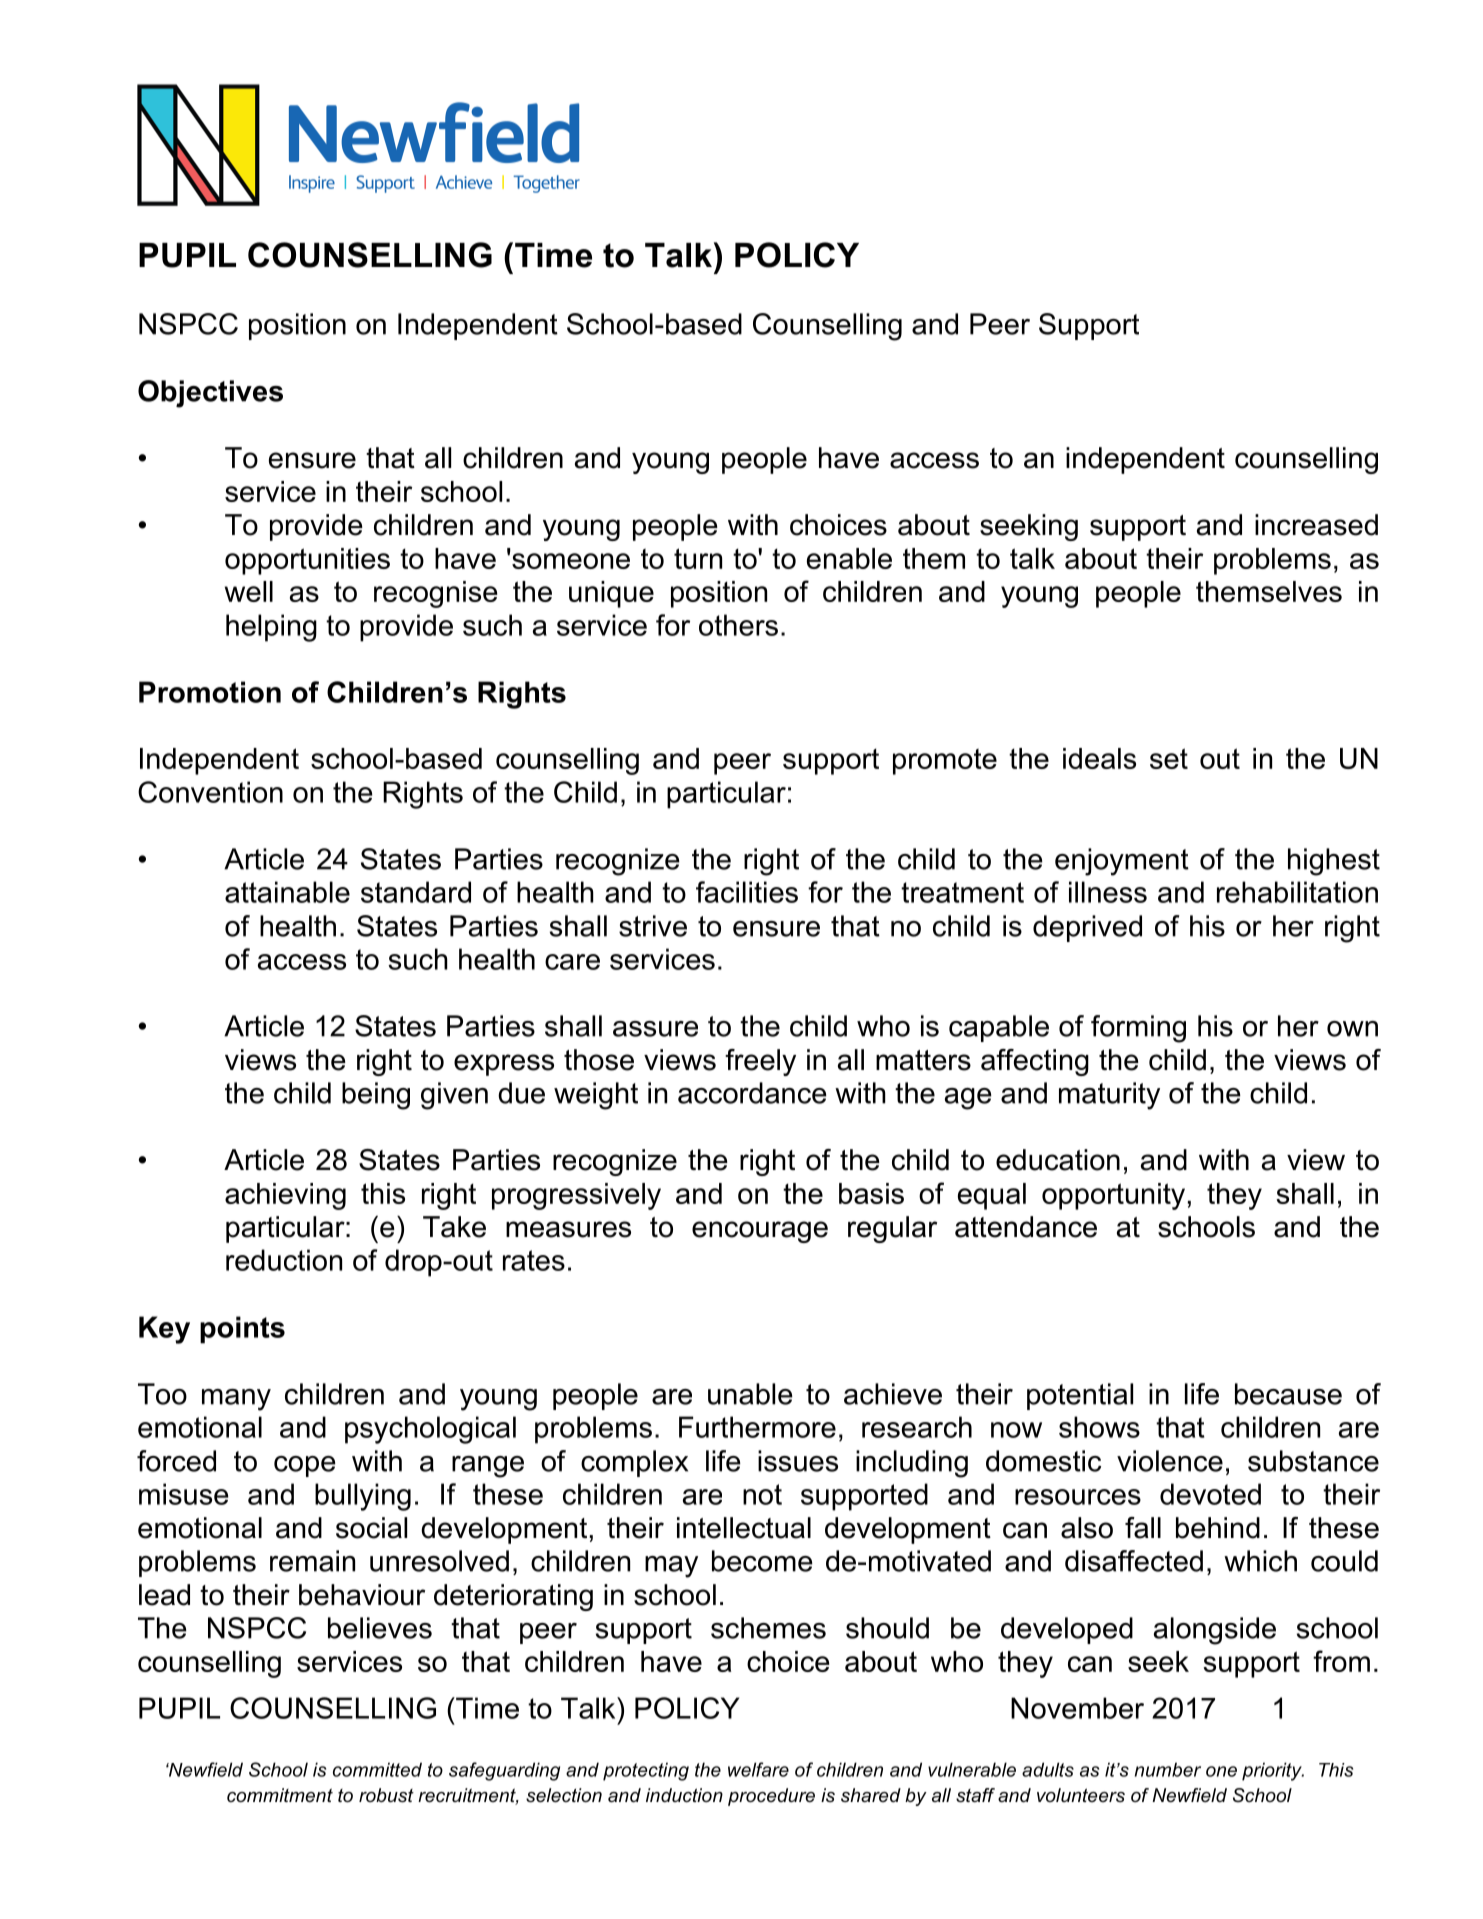  What do you see at coordinates (210, 394) in the image?
I see `Objectives` at bounding box center [210, 394].
